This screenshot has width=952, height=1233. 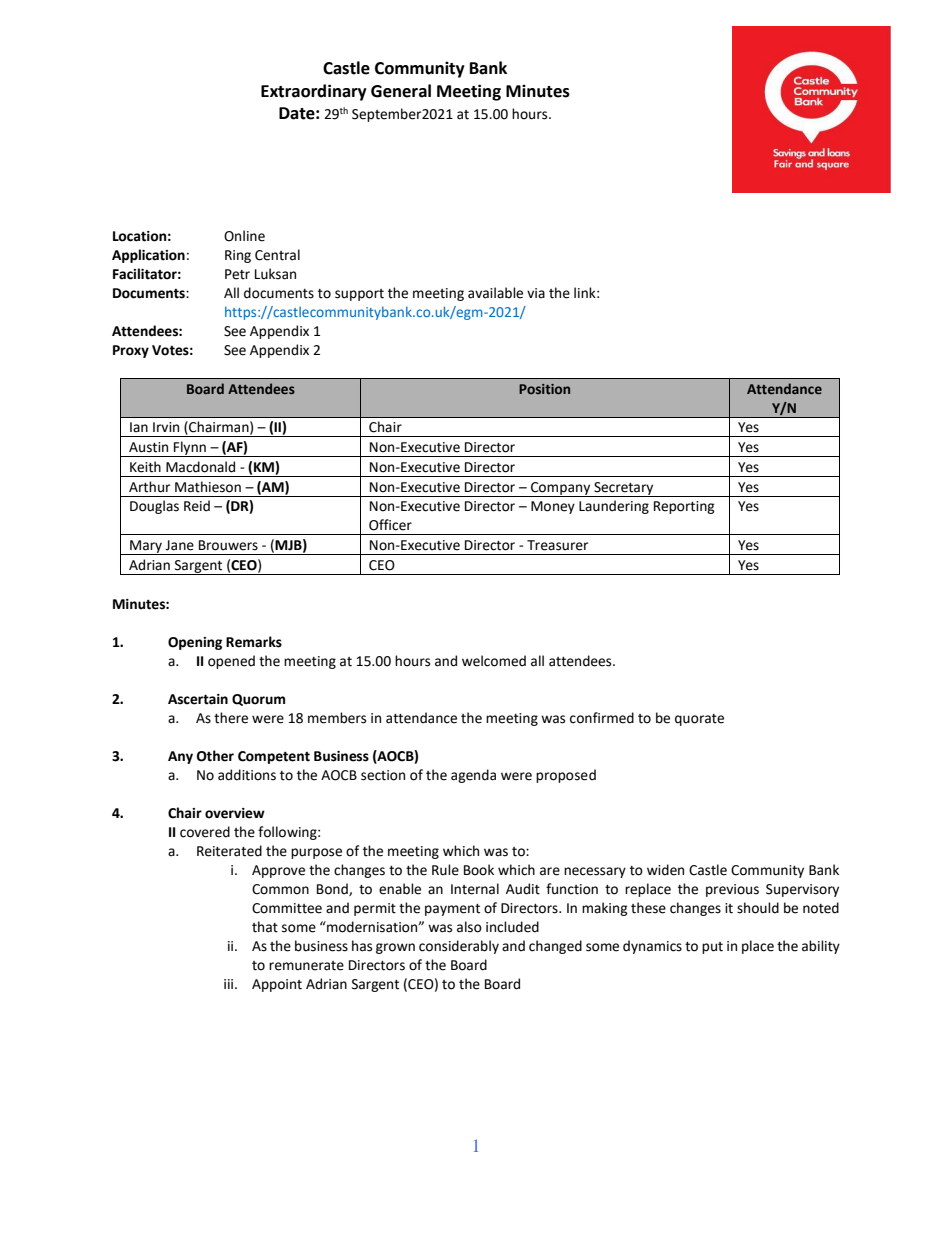 I want to click on General, so click(x=401, y=91).
